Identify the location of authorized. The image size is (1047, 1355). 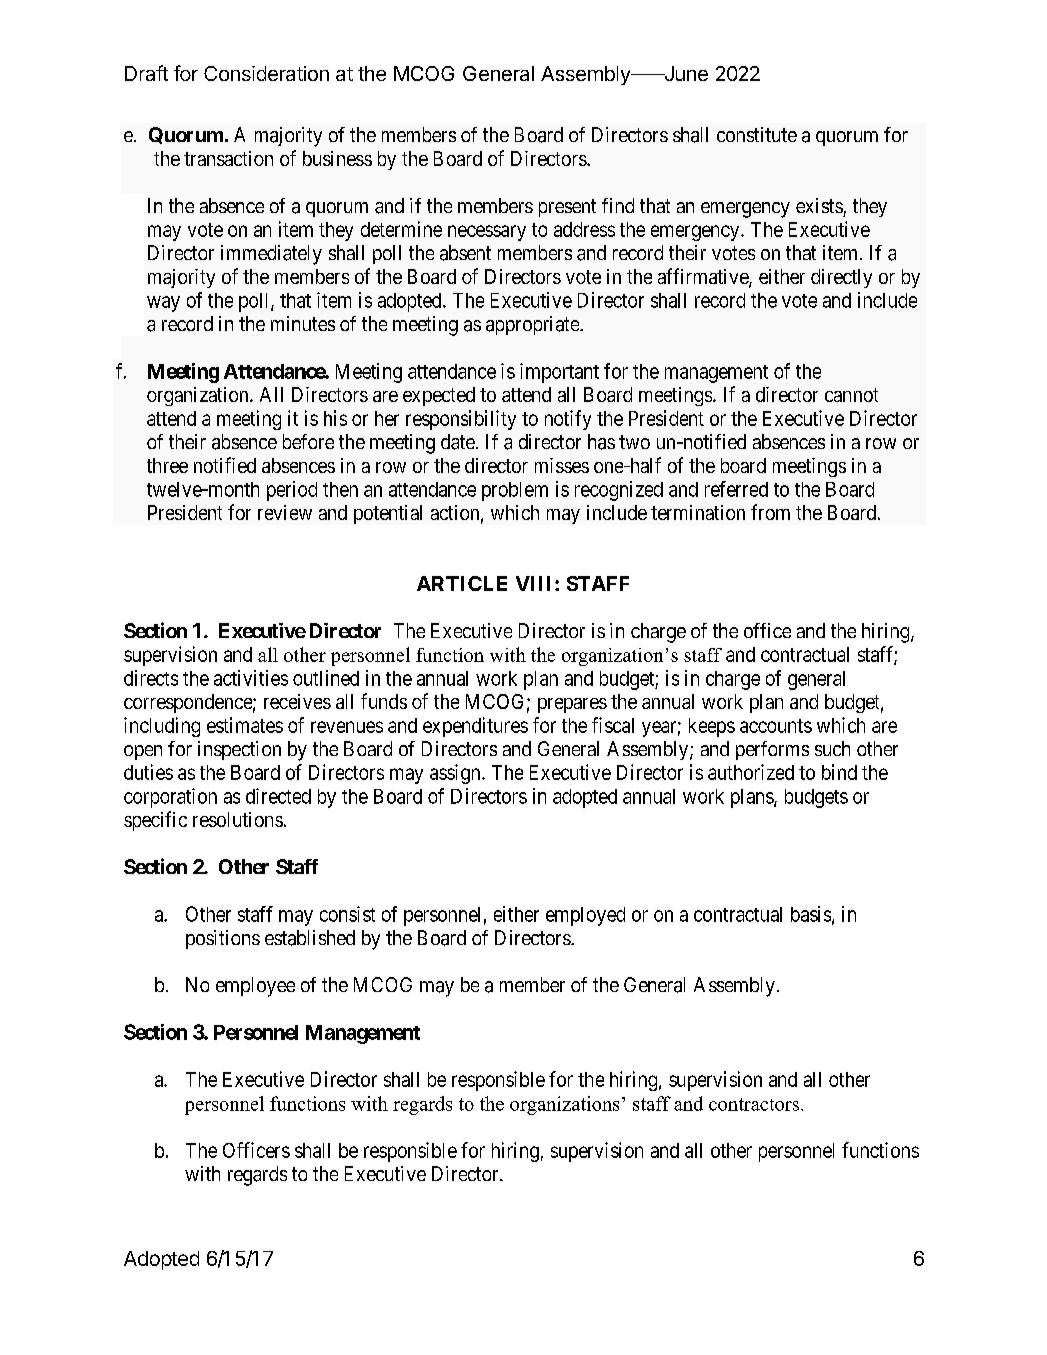
(751, 772).
